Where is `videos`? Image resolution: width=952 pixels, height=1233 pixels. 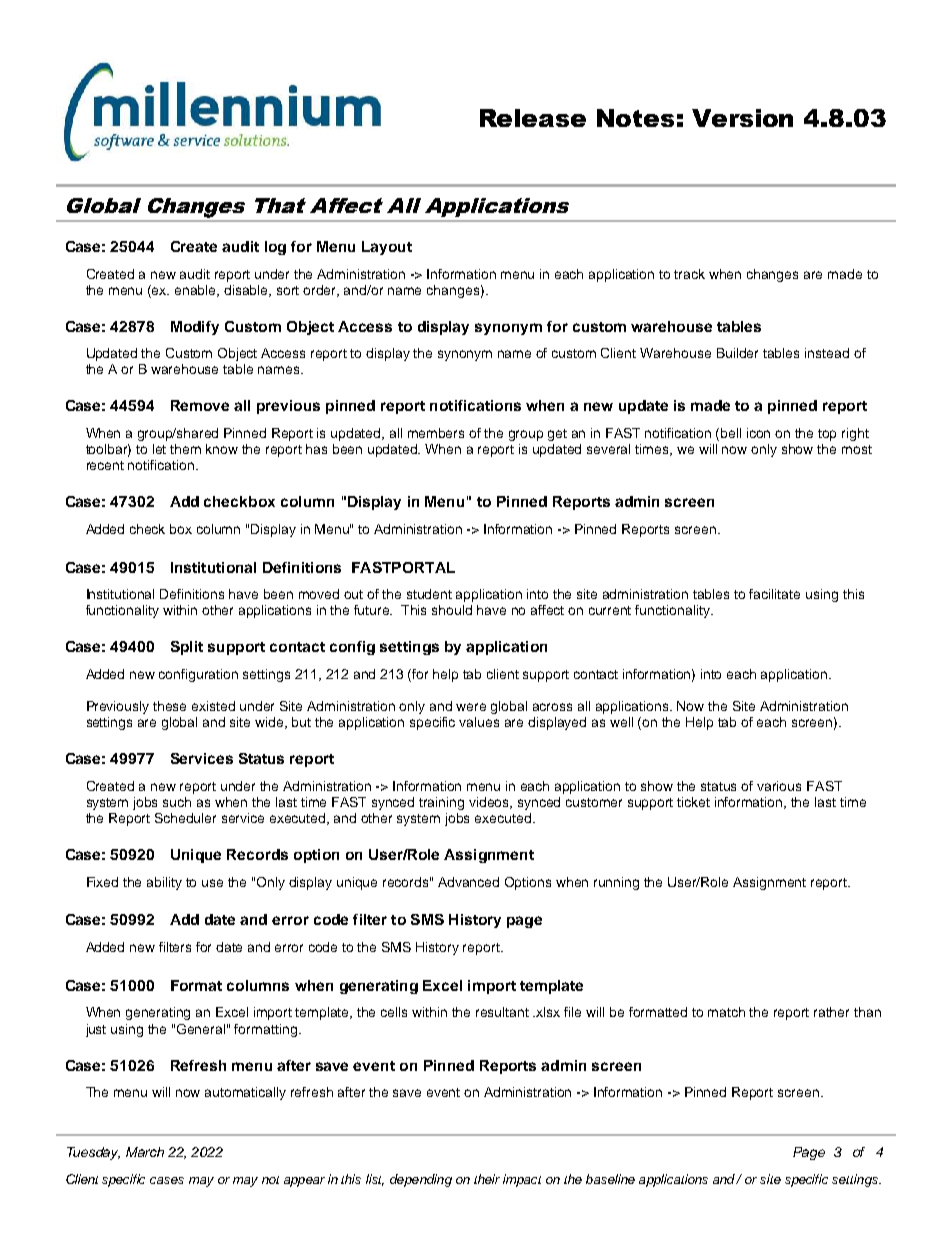 videos is located at coordinates (490, 803).
